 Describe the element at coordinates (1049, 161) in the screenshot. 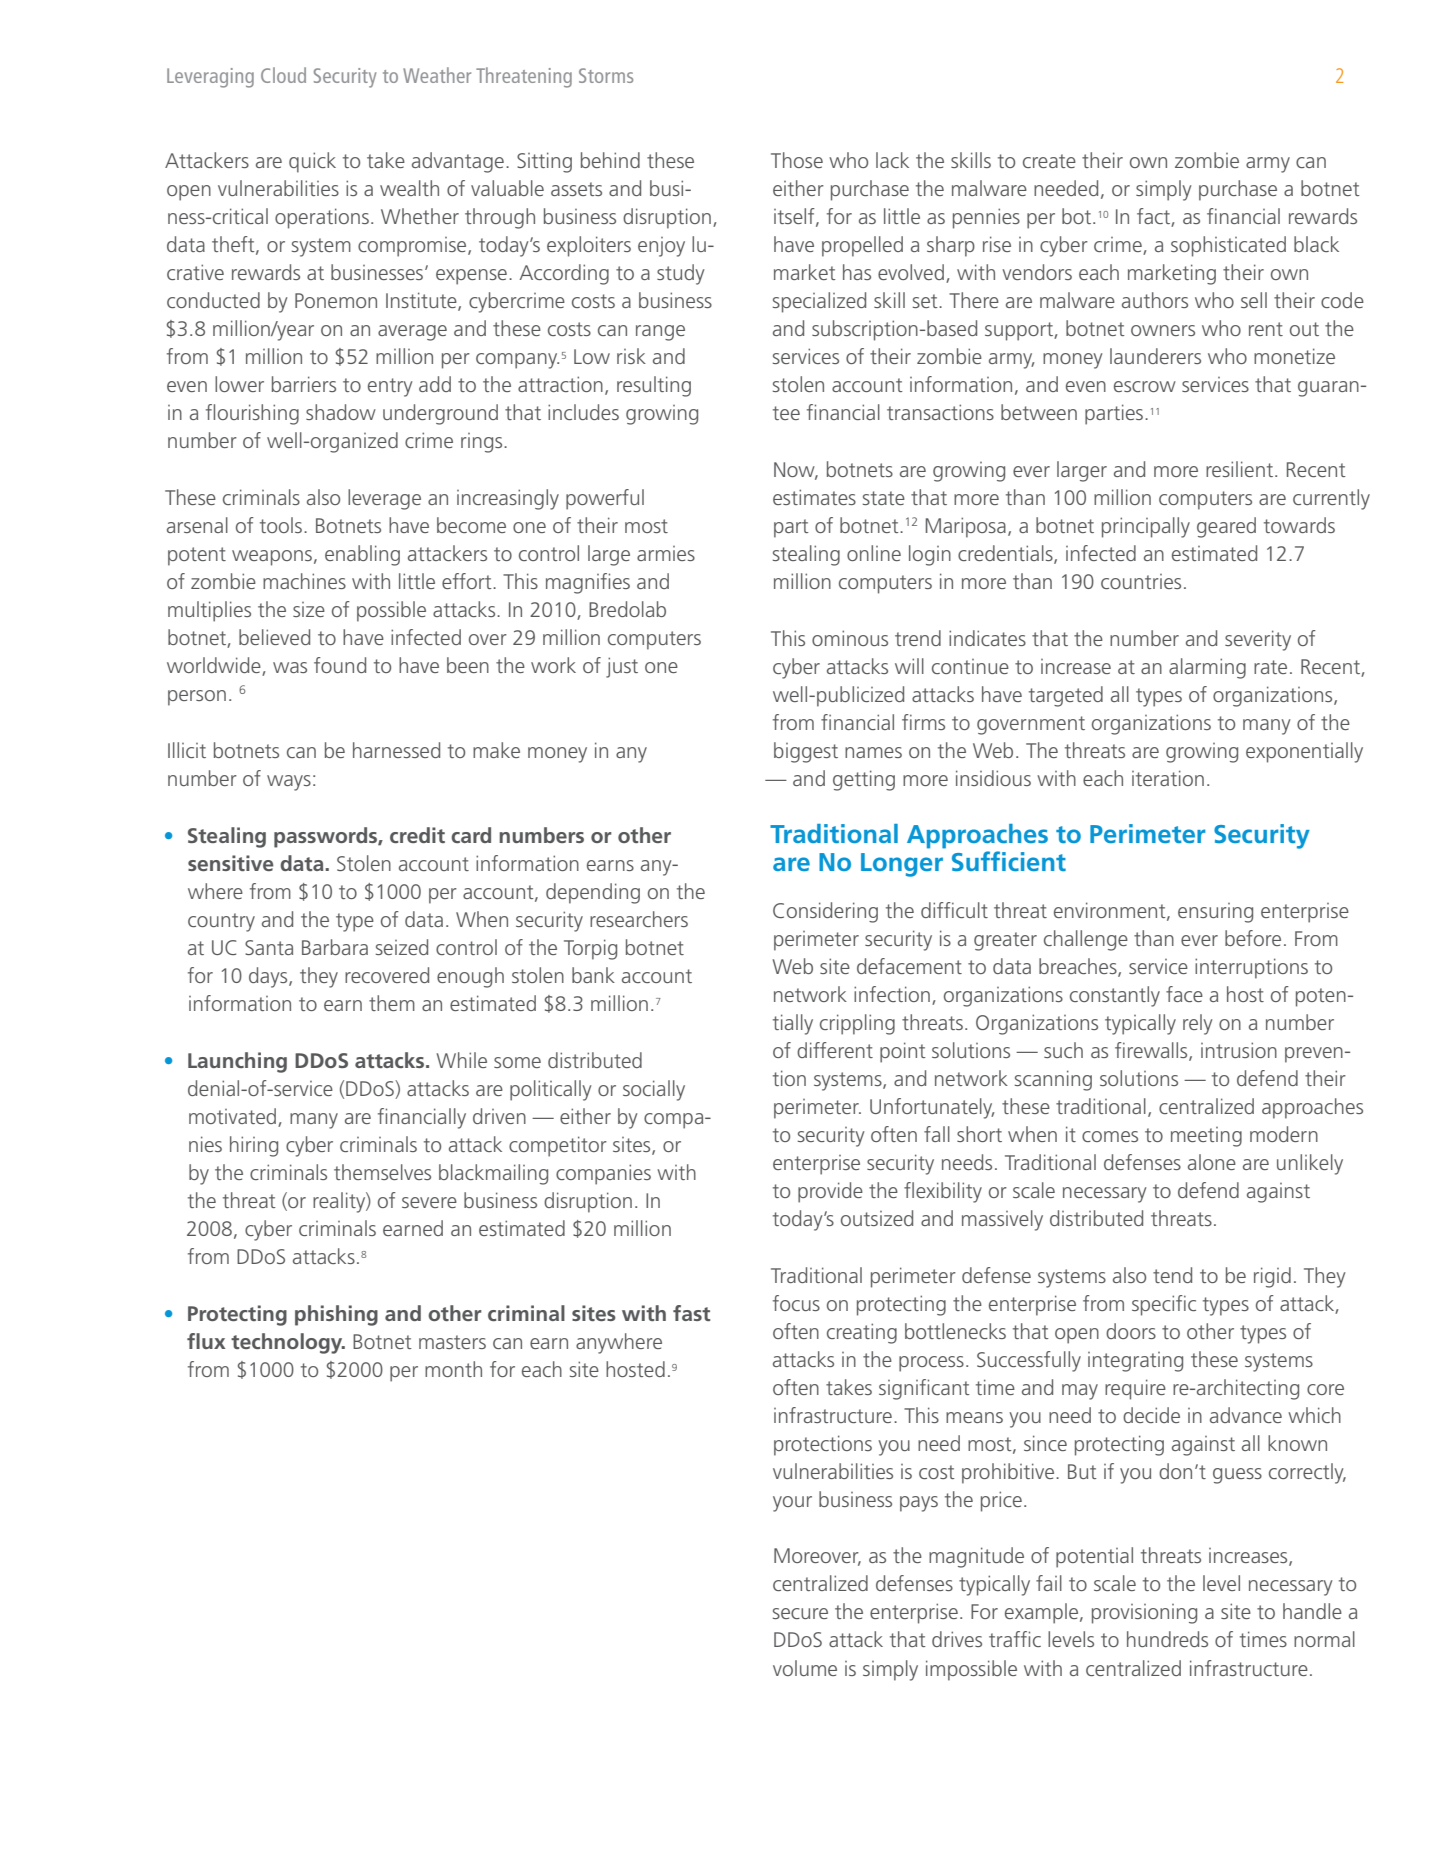

I see `create` at that location.
